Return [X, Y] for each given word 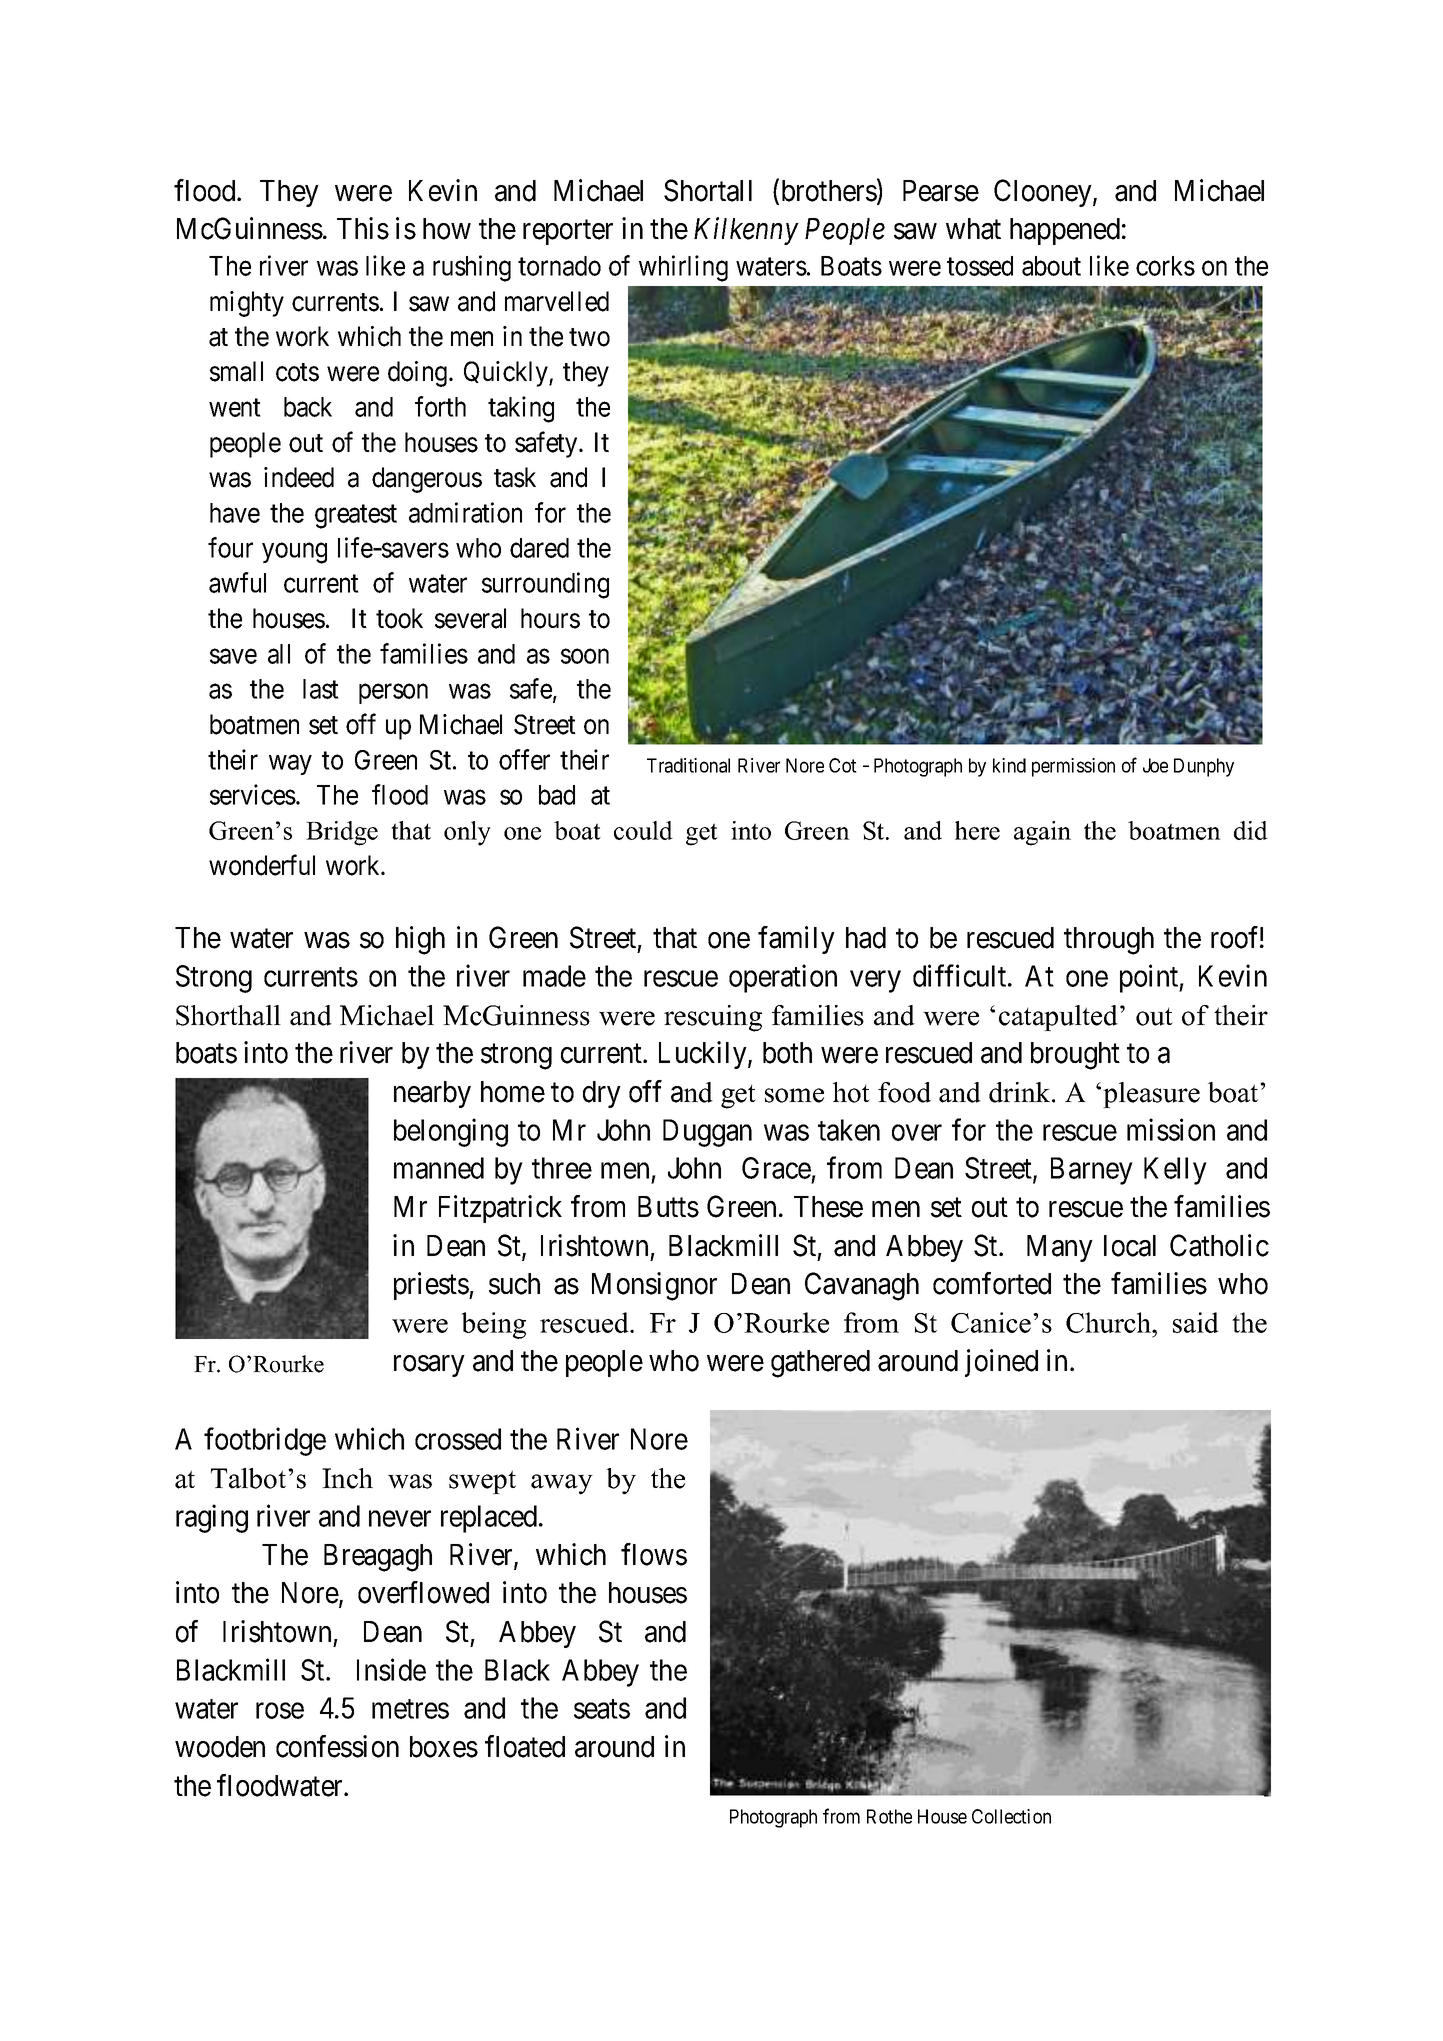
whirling [683, 268]
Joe [1155, 765]
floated [525, 1746]
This [363, 228]
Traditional [688, 765]
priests [432, 1286]
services [253, 794]
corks [1165, 266]
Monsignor [654, 1286]
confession [337, 1746]
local [1130, 1246]
